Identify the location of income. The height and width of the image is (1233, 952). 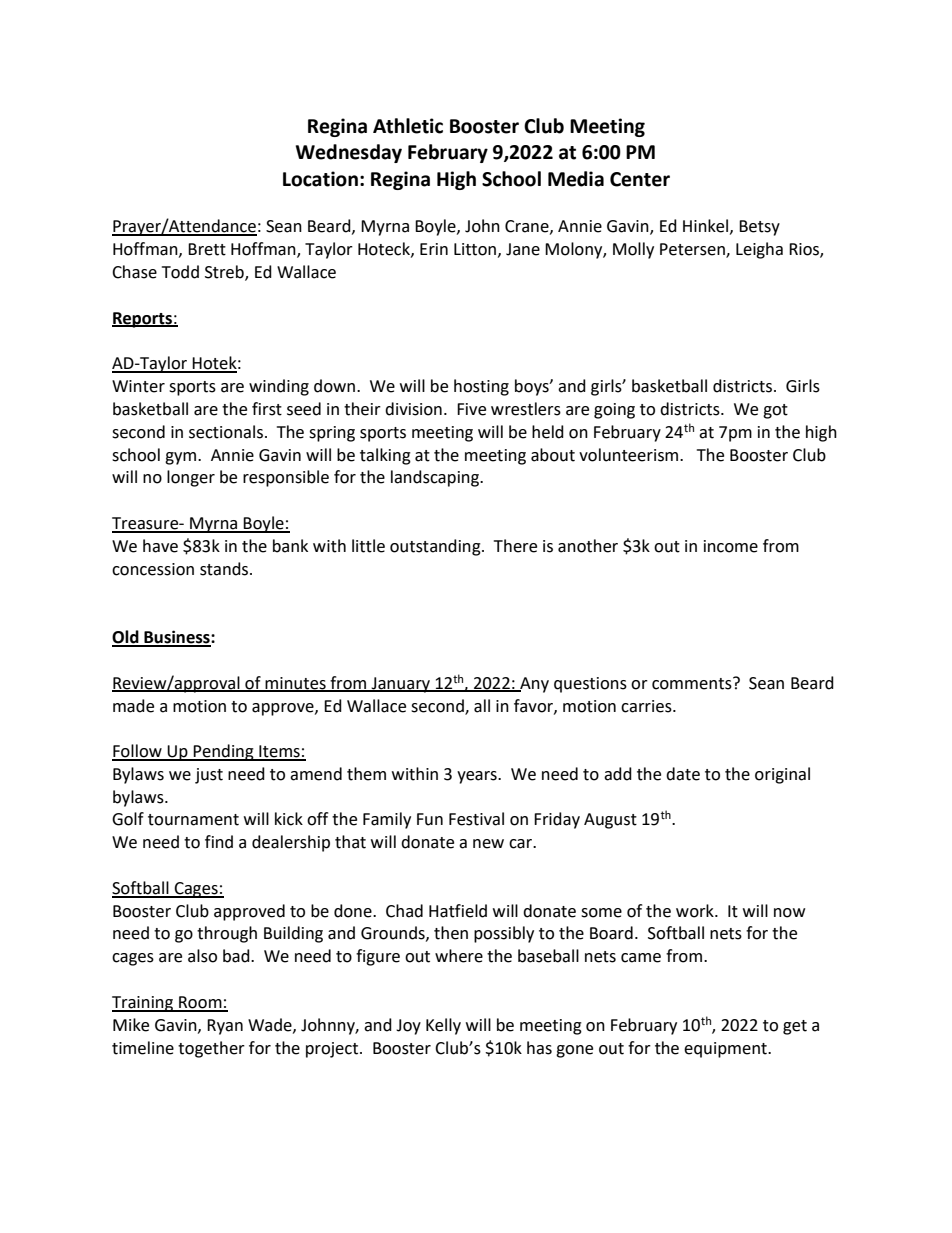
(731, 546).
